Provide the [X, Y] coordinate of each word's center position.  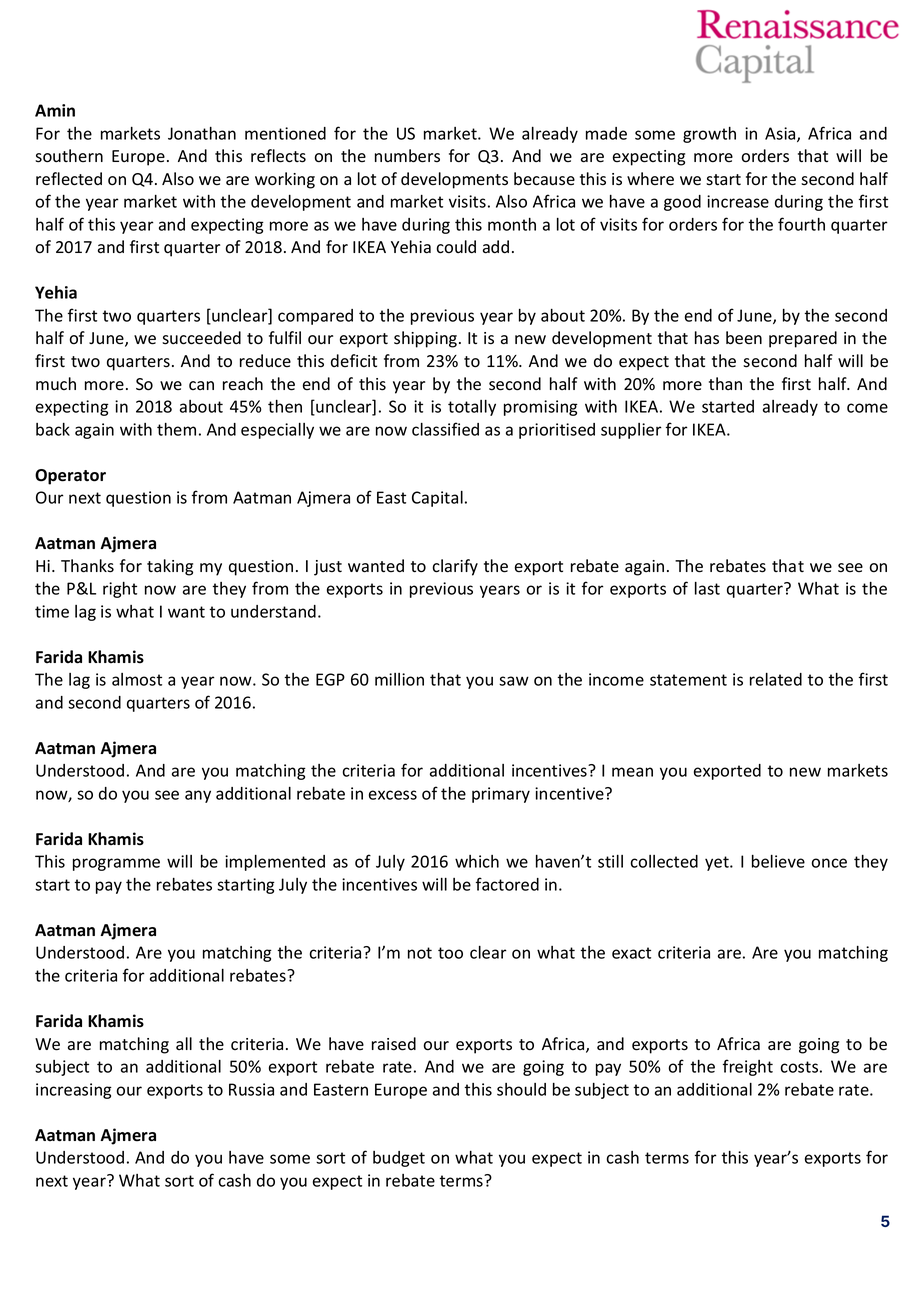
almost [137, 679]
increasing [74, 1091]
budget [399, 1159]
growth [709, 135]
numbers [407, 156]
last [707, 588]
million [399, 679]
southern [69, 156]
